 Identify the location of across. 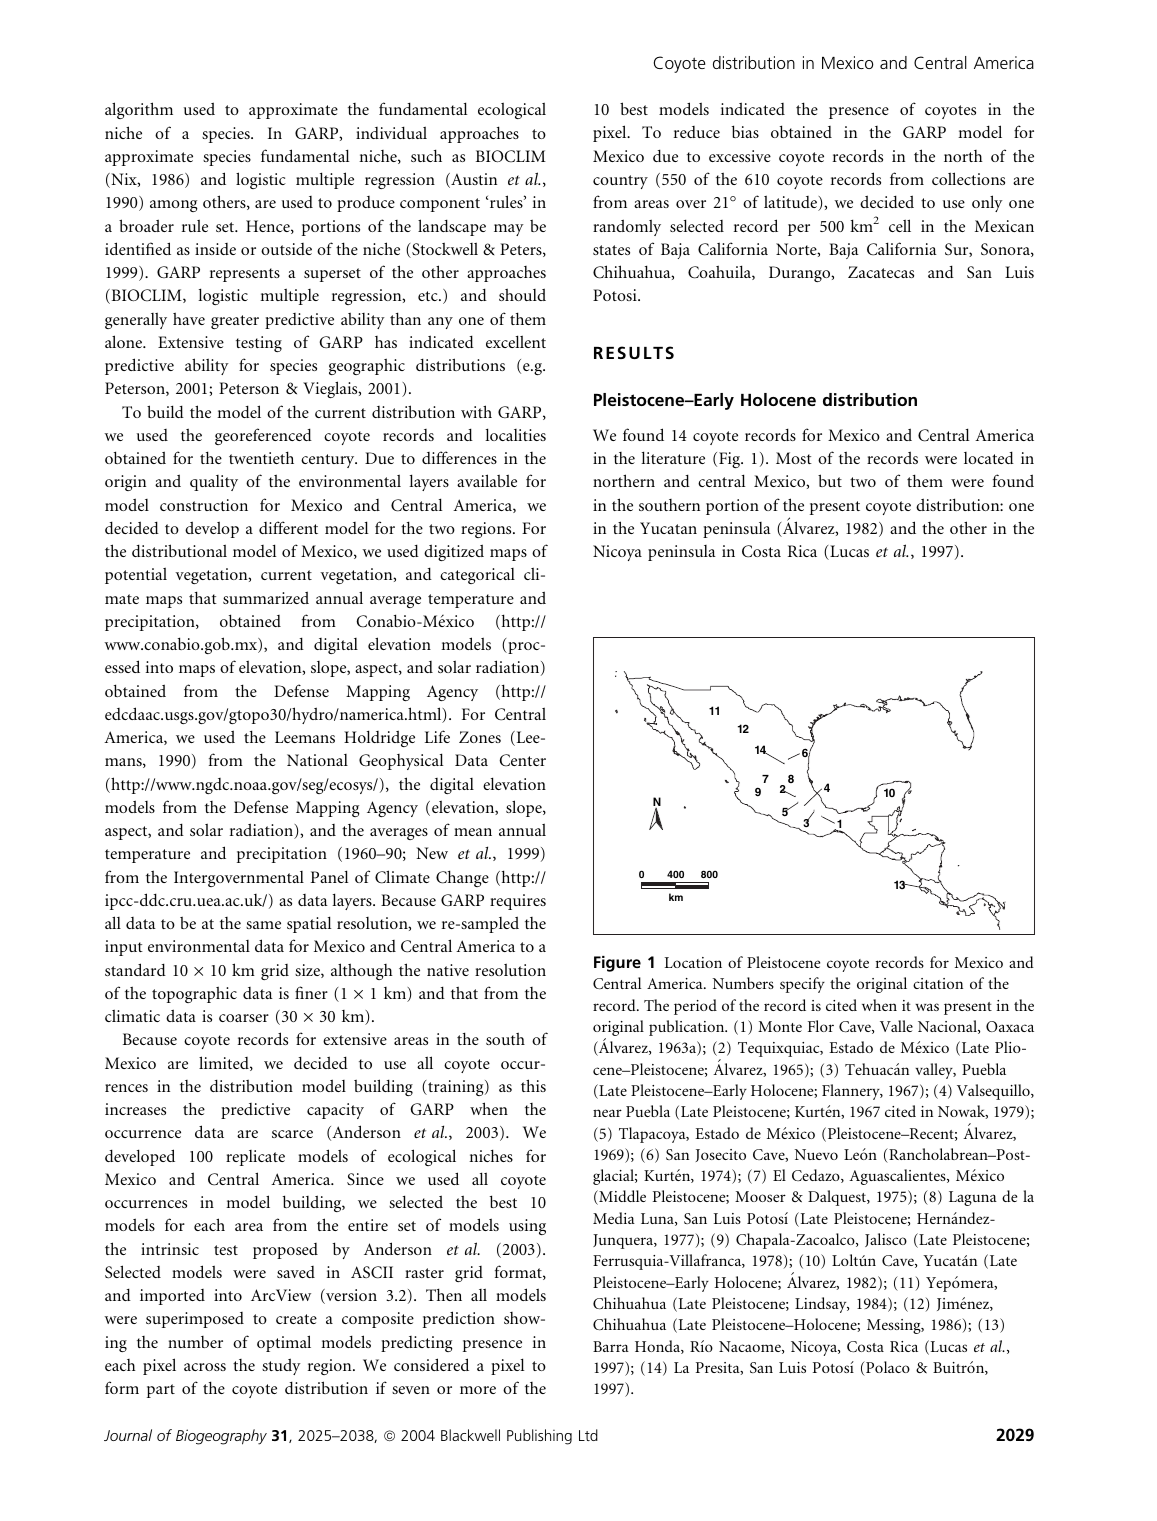
(205, 1367).
